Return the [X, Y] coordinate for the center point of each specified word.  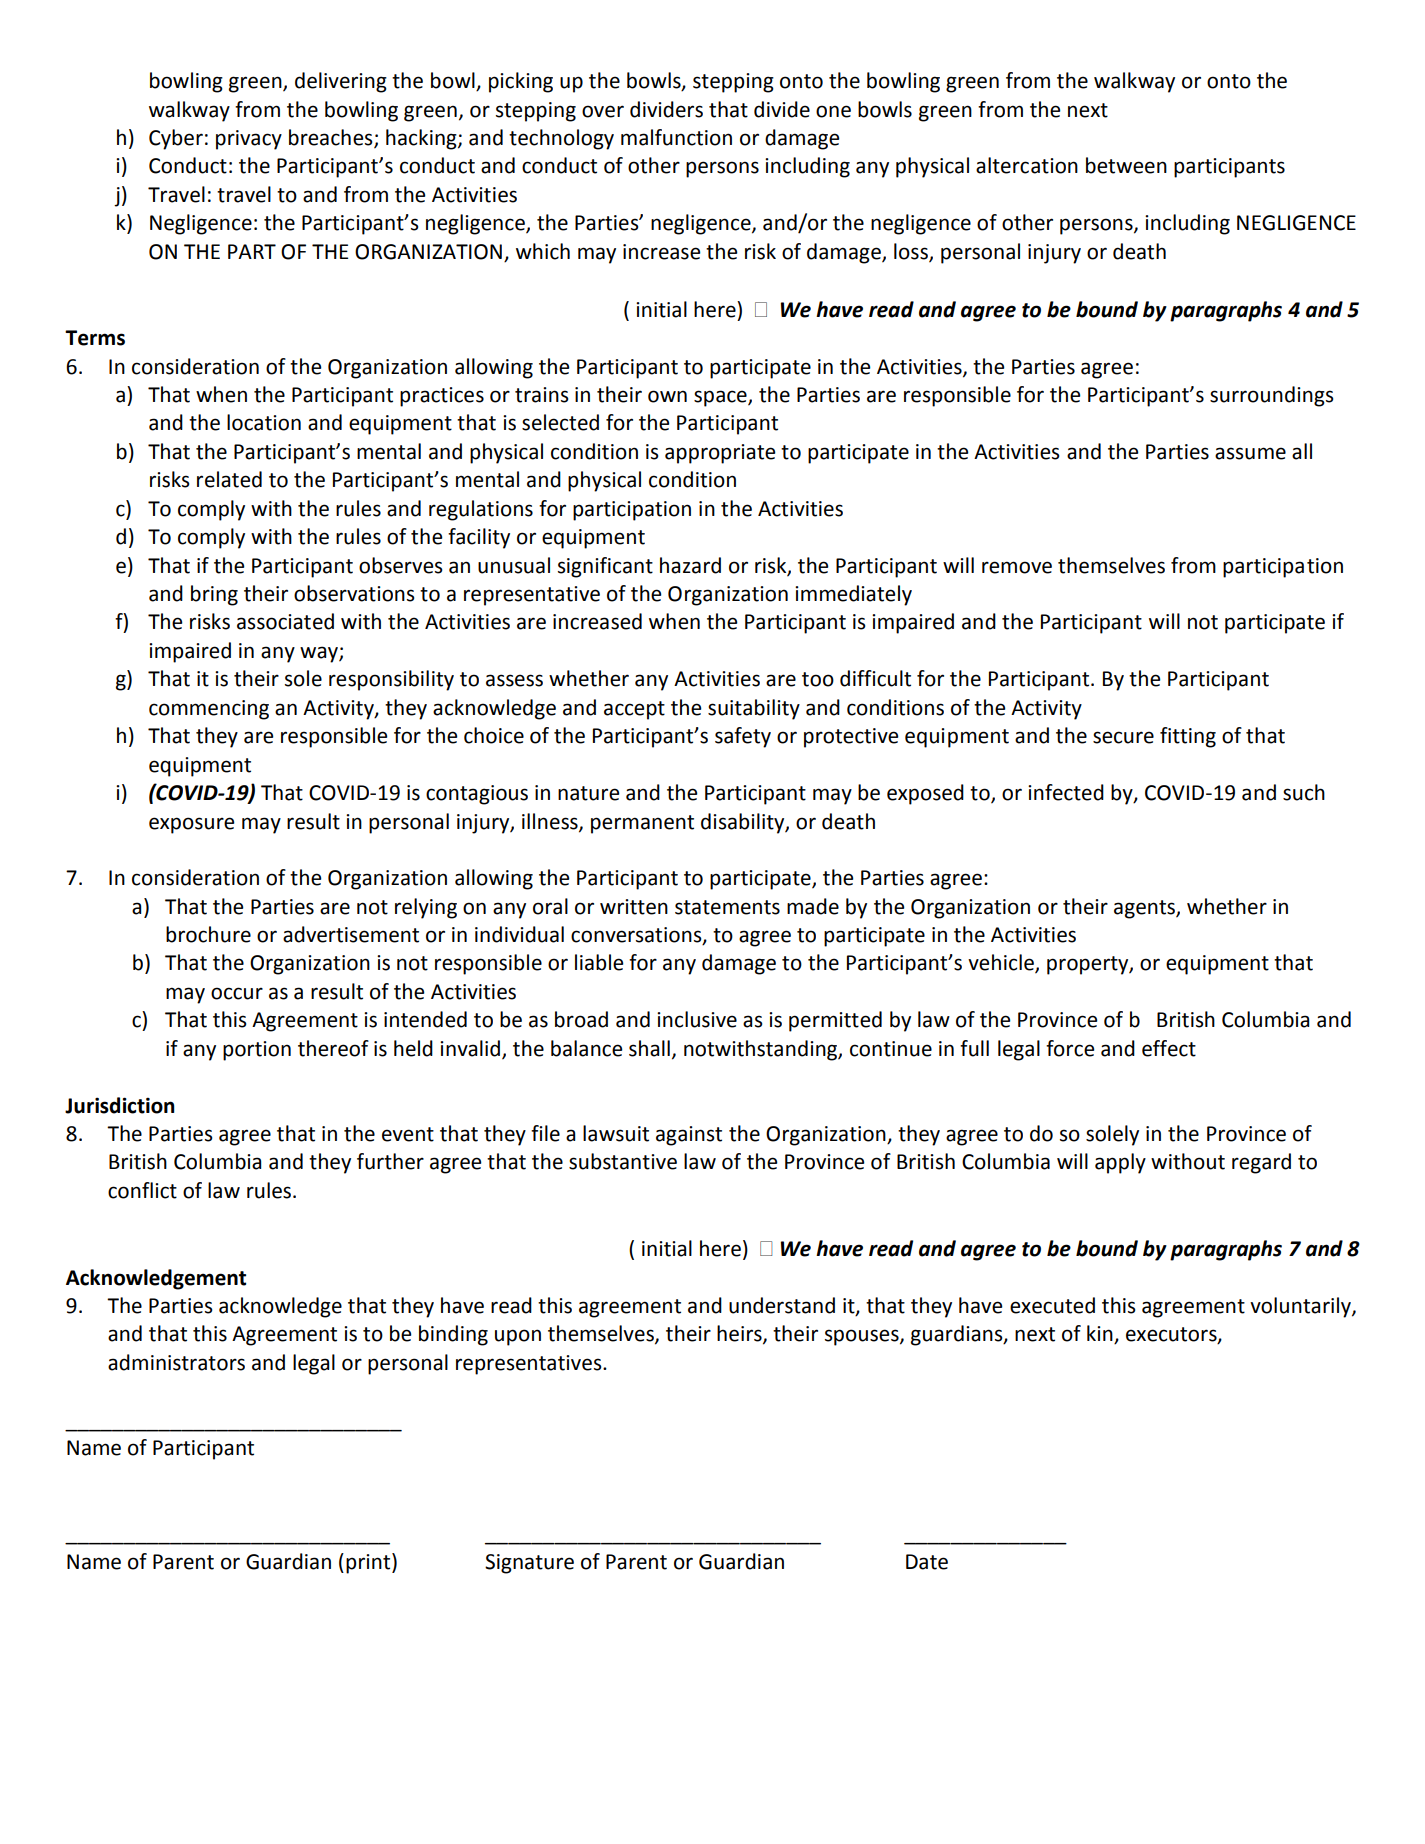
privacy [249, 140]
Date [927, 1562]
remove [1017, 567]
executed [1052, 1305]
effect [1169, 1048]
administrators [176, 1362]
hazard [690, 565]
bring [214, 595]
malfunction [676, 137]
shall [649, 1048]
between [1126, 165]
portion [257, 1051]
